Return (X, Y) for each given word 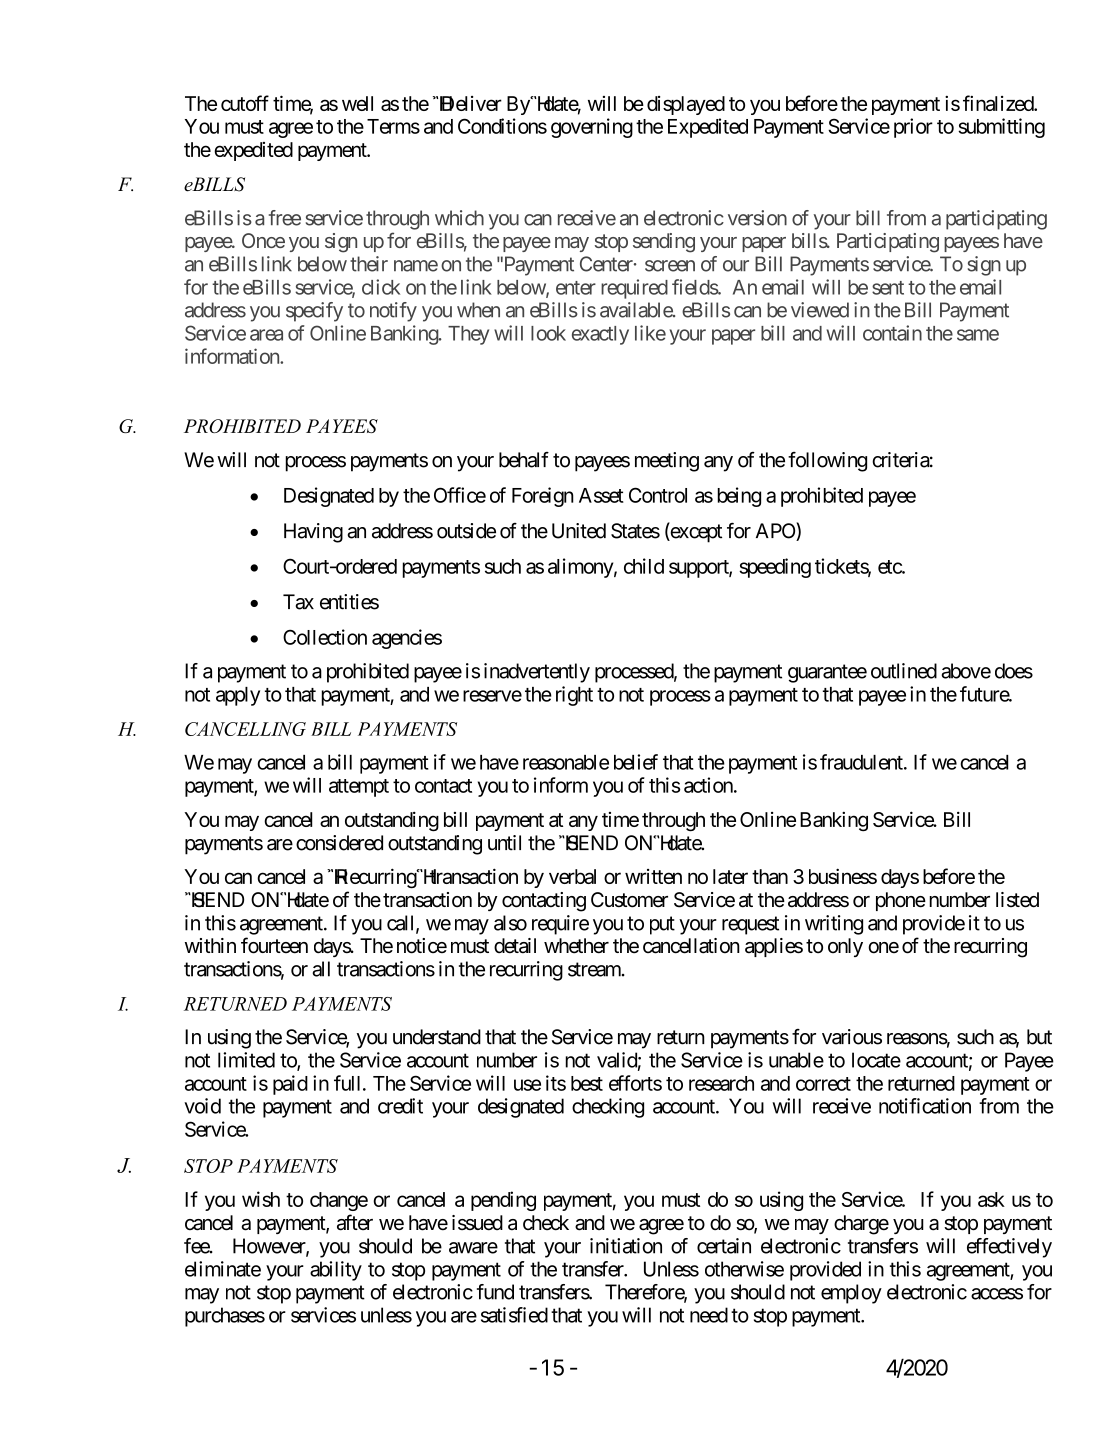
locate (876, 1060)
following (827, 462)
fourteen (274, 945)
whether (576, 946)
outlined (904, 671)
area (266, 335)
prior (913, 128)
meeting (667, 462)
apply (238, 696)
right (574, 696)
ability (336, 1271)
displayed (686, 105)
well (357, 103)
